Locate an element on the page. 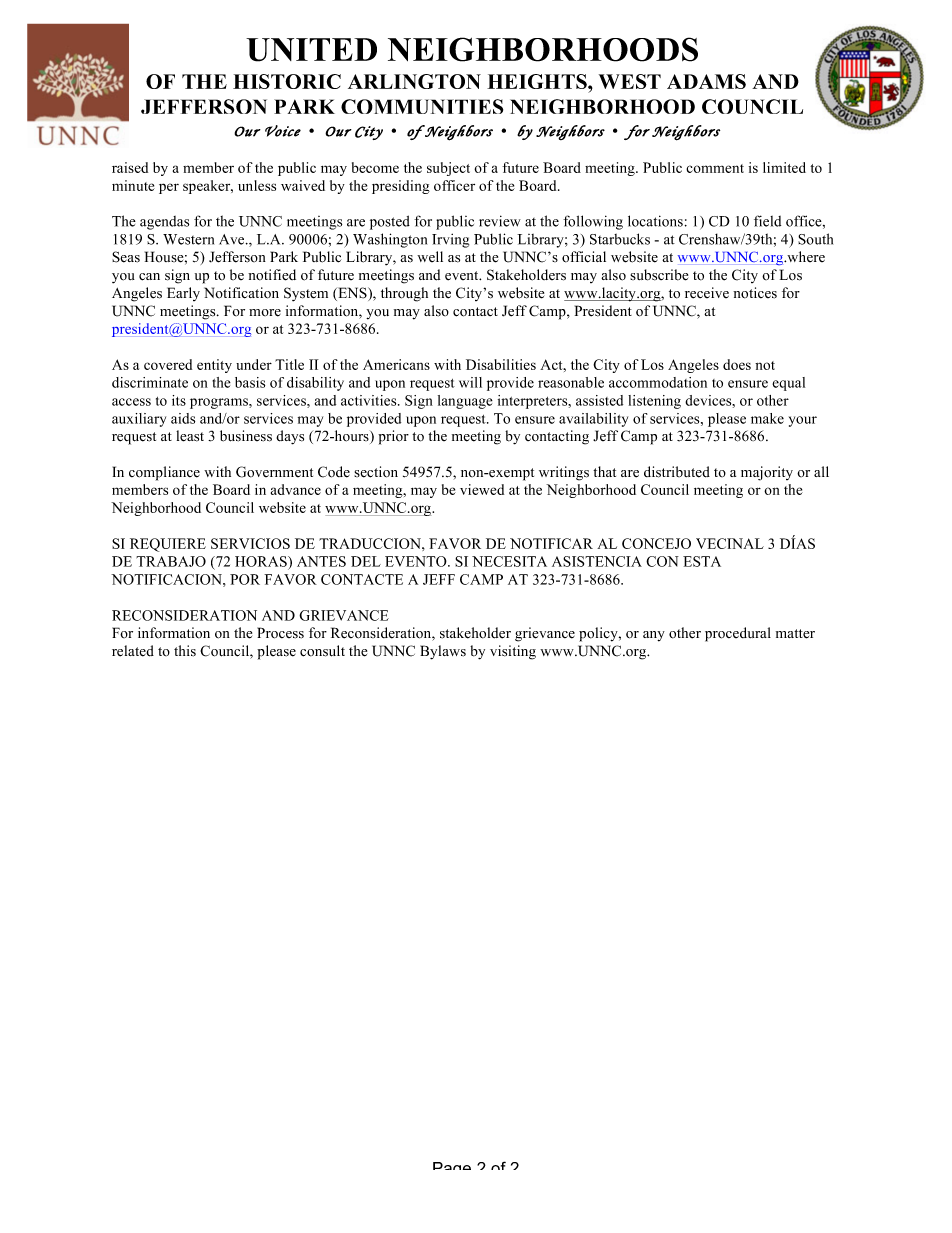 This image has height=1233, width=952. this is located at coordinates (185, 651).
